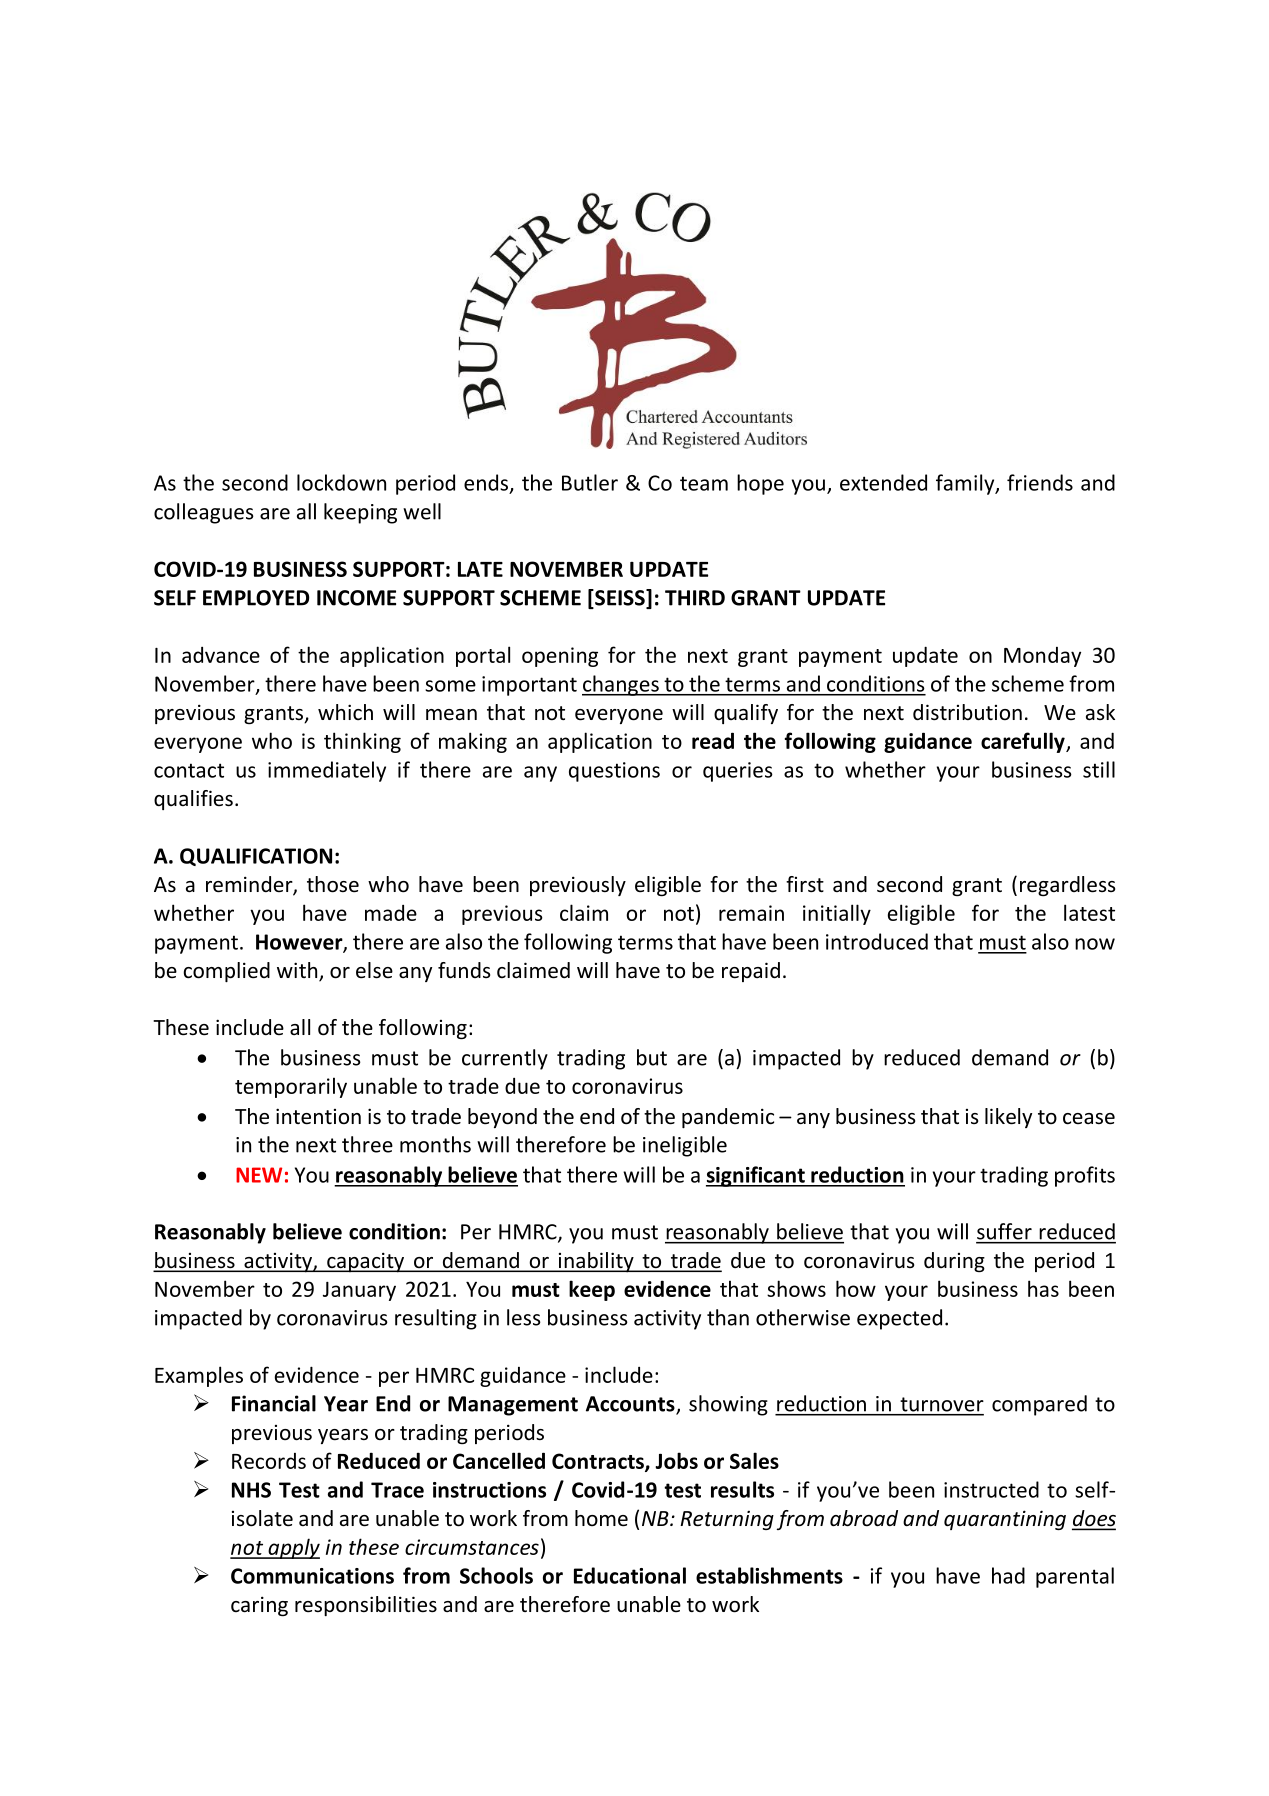  What do you see at coordinates (1008, 1575) in the image?
I see `had` at bounding box center [1008, 1575].
